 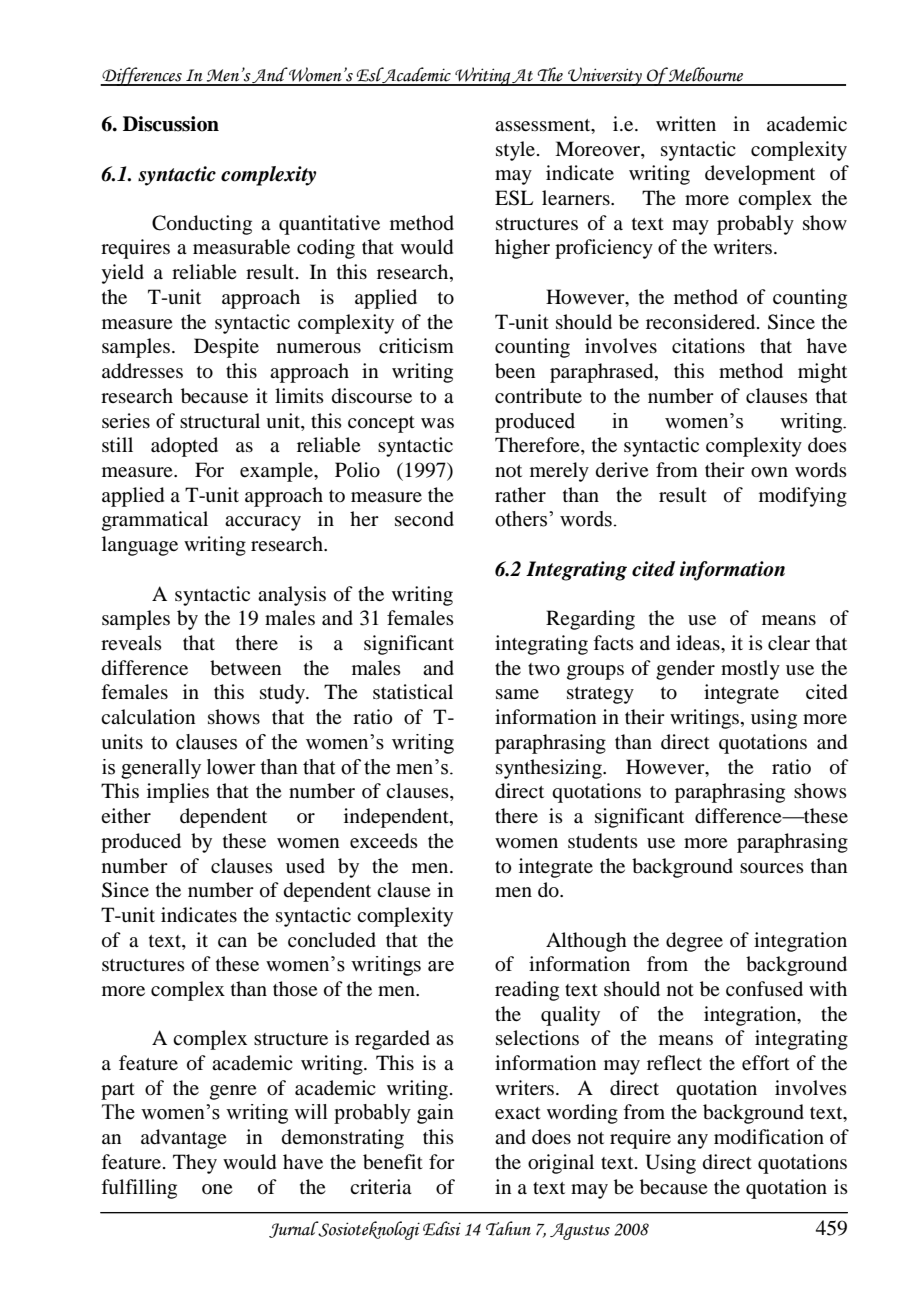 What do you see at coordinates (508, 1228) in the page?
I see `Tahun` at bounding box center [508, 1228].
